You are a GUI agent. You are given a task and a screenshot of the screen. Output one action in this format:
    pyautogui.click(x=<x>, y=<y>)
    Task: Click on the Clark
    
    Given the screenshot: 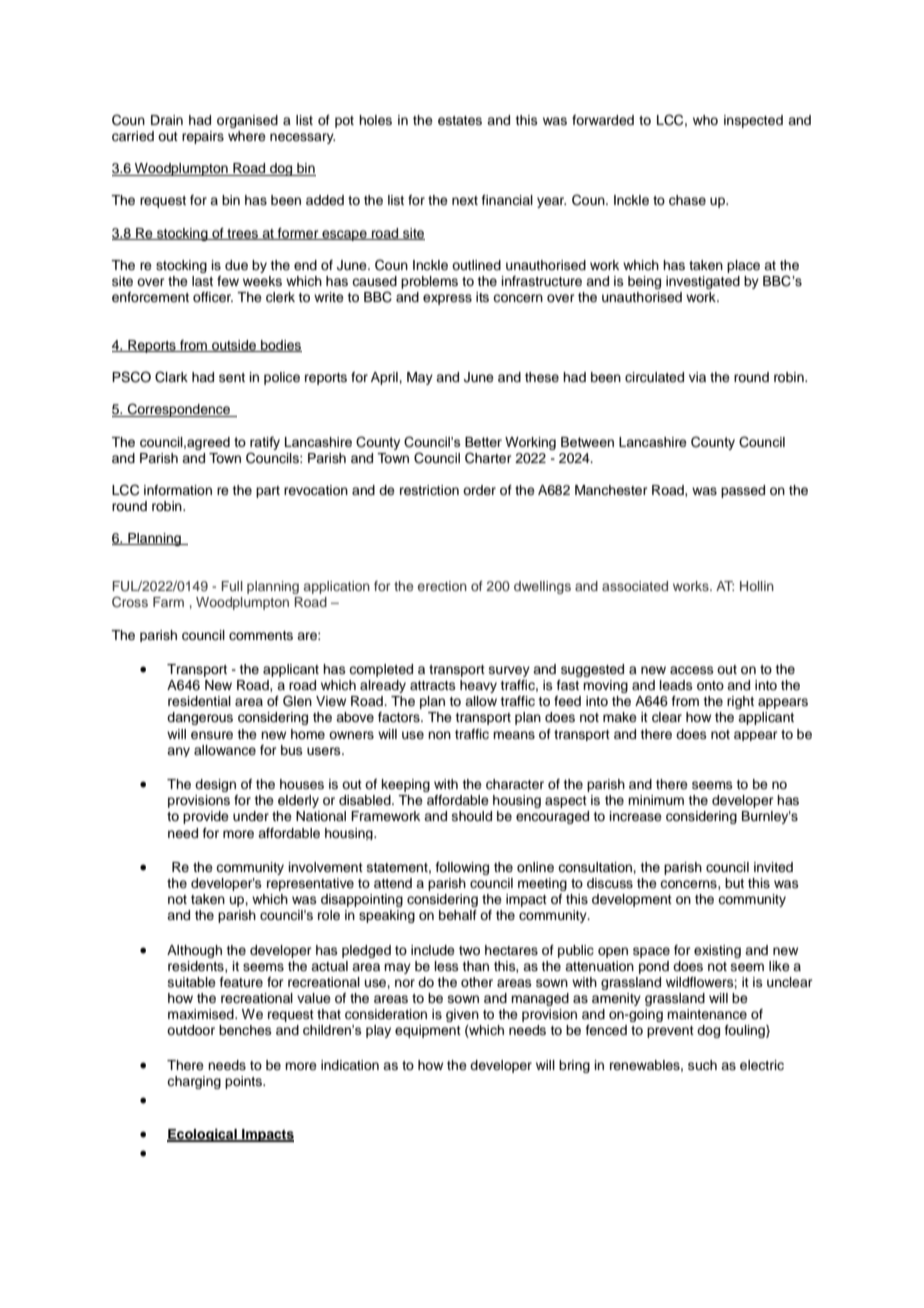 What is the action you would take?
    pyautogui.click(x=171, y=377)
